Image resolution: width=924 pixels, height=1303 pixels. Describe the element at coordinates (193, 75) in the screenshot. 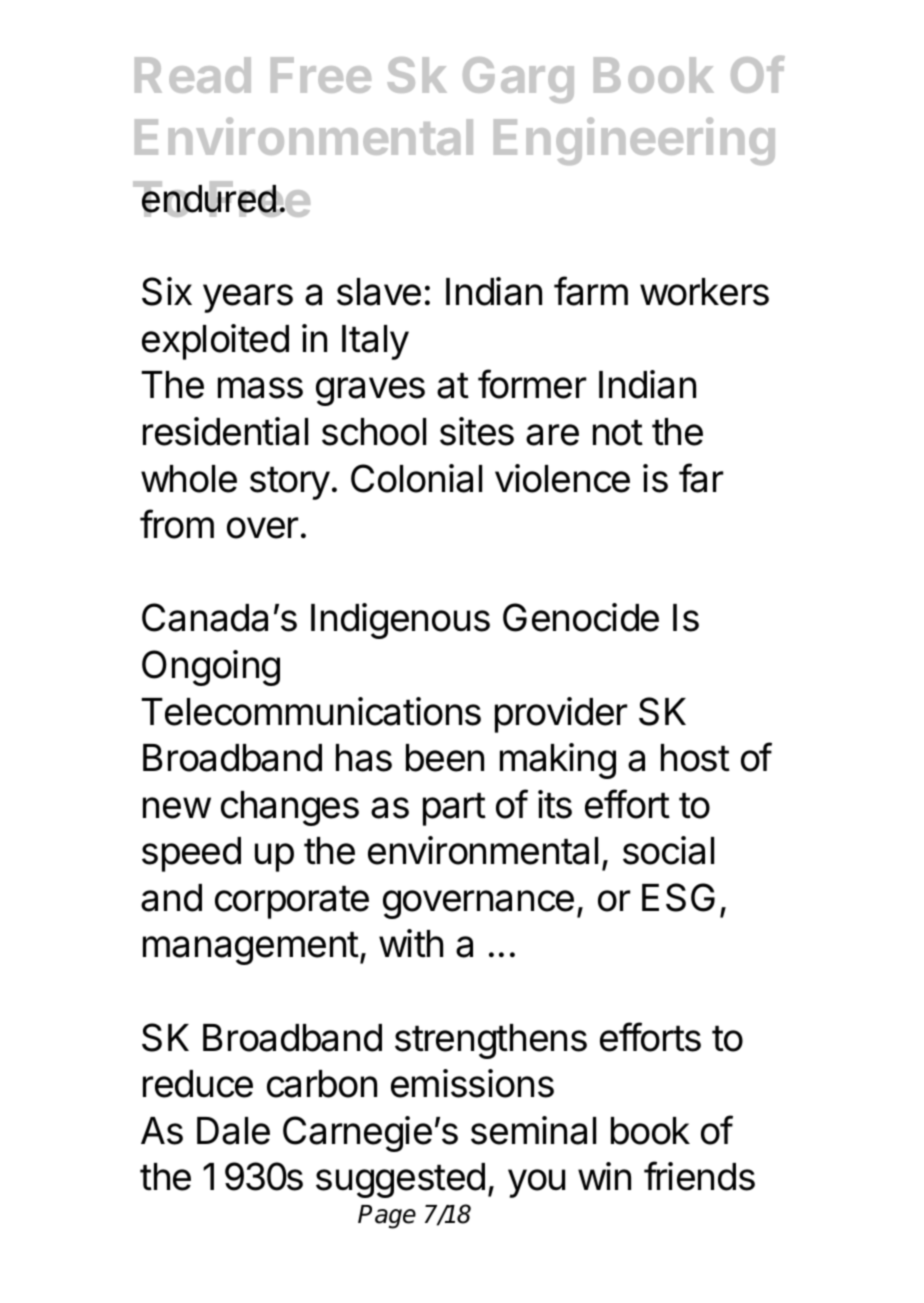

I see `Read` at that location.
